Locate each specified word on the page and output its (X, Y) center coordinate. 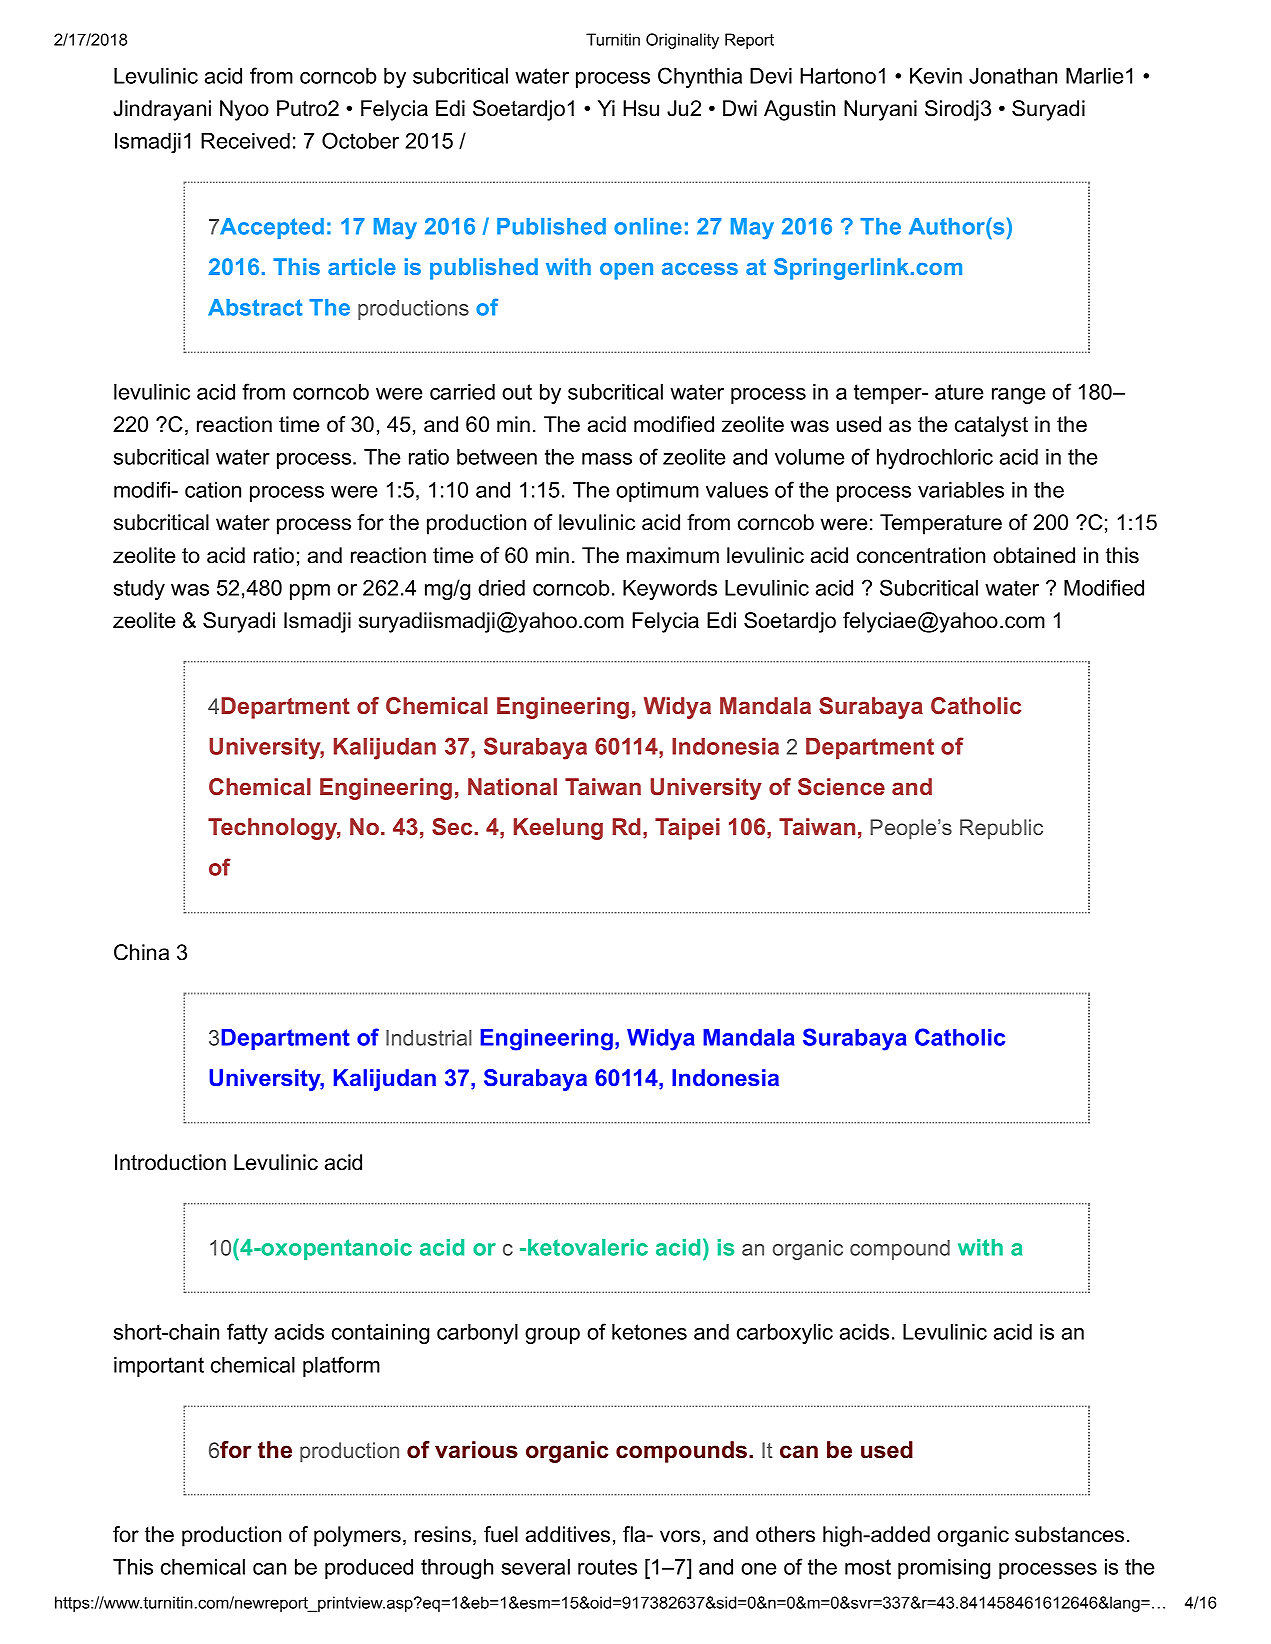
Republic (1001, 829)
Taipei (687, 829)
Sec (453, 827)
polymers (357, 1536)
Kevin (936, 76)
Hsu (641, 108)
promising (944, 1569)
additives (568, 1534)
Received (245, 141)
